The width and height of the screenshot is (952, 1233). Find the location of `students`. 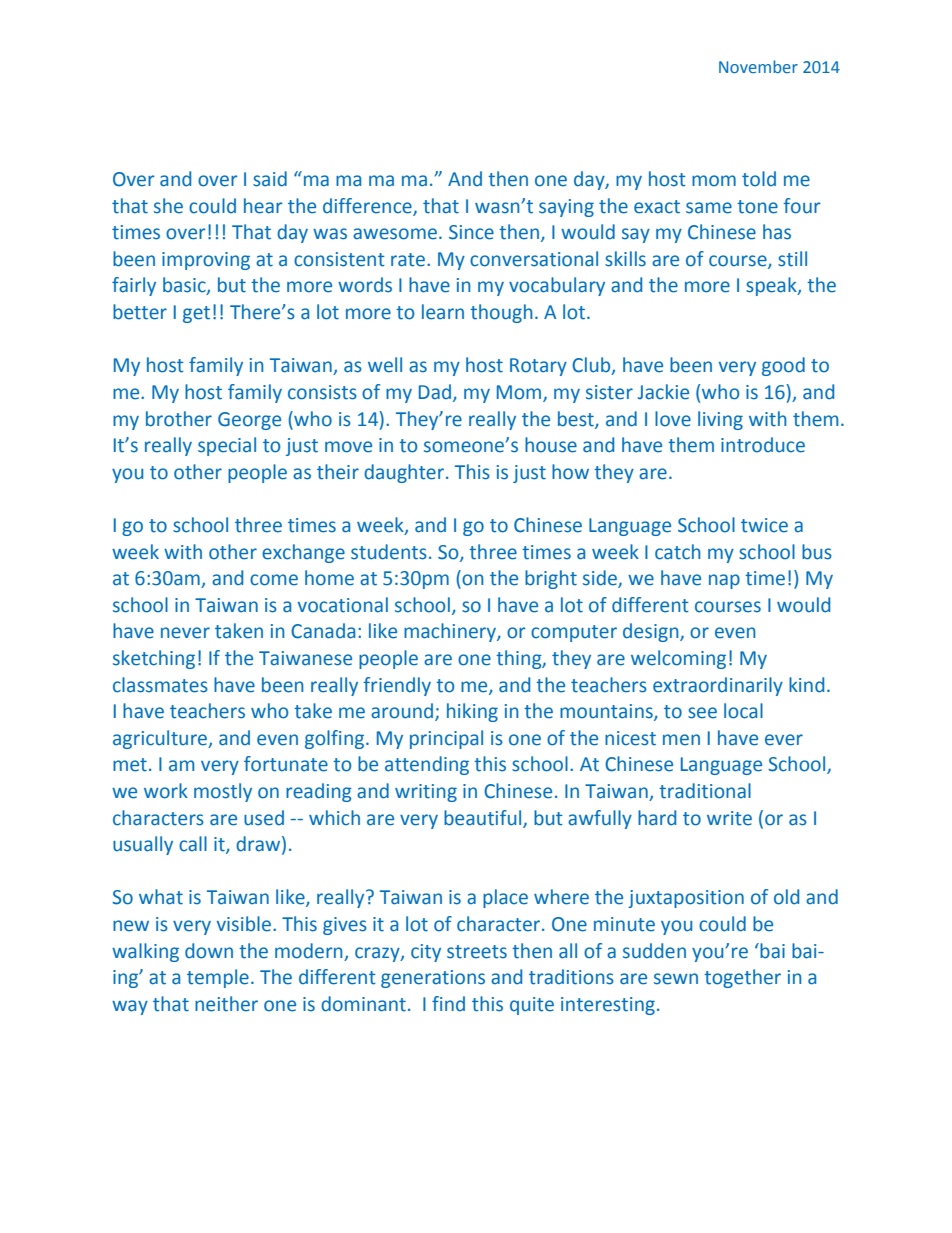

students is located at coordinates (389, 552).
